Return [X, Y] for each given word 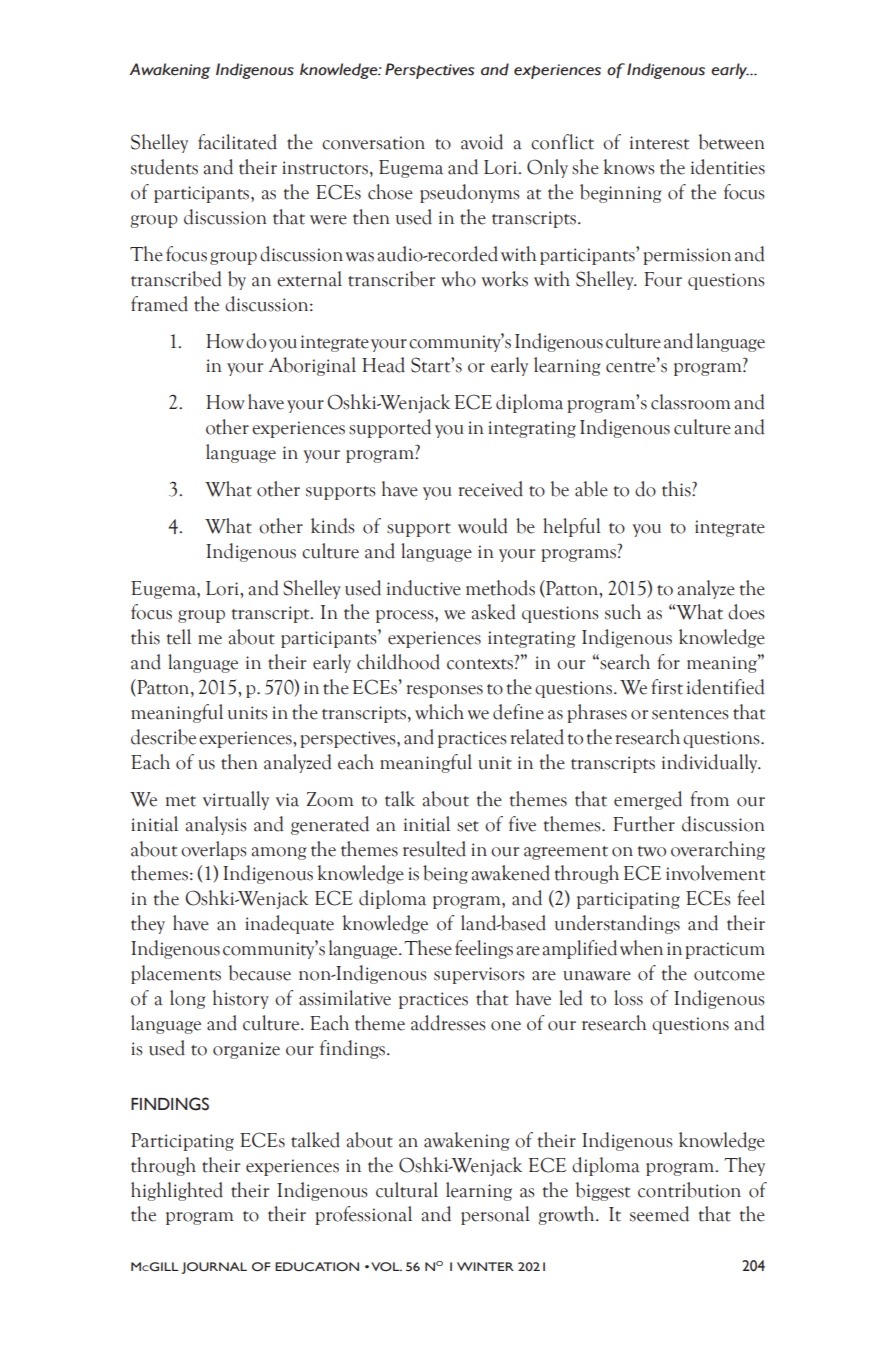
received [491, 489]
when [641, 948]
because [260, 973]
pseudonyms [470, 193]
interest [659, 143]
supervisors [479, 975]
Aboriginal [312, 366]
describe [163, 737]
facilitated [237, 142]
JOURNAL [214, 1268]
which [439, 712]
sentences [690, 714]
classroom [691, 402]
